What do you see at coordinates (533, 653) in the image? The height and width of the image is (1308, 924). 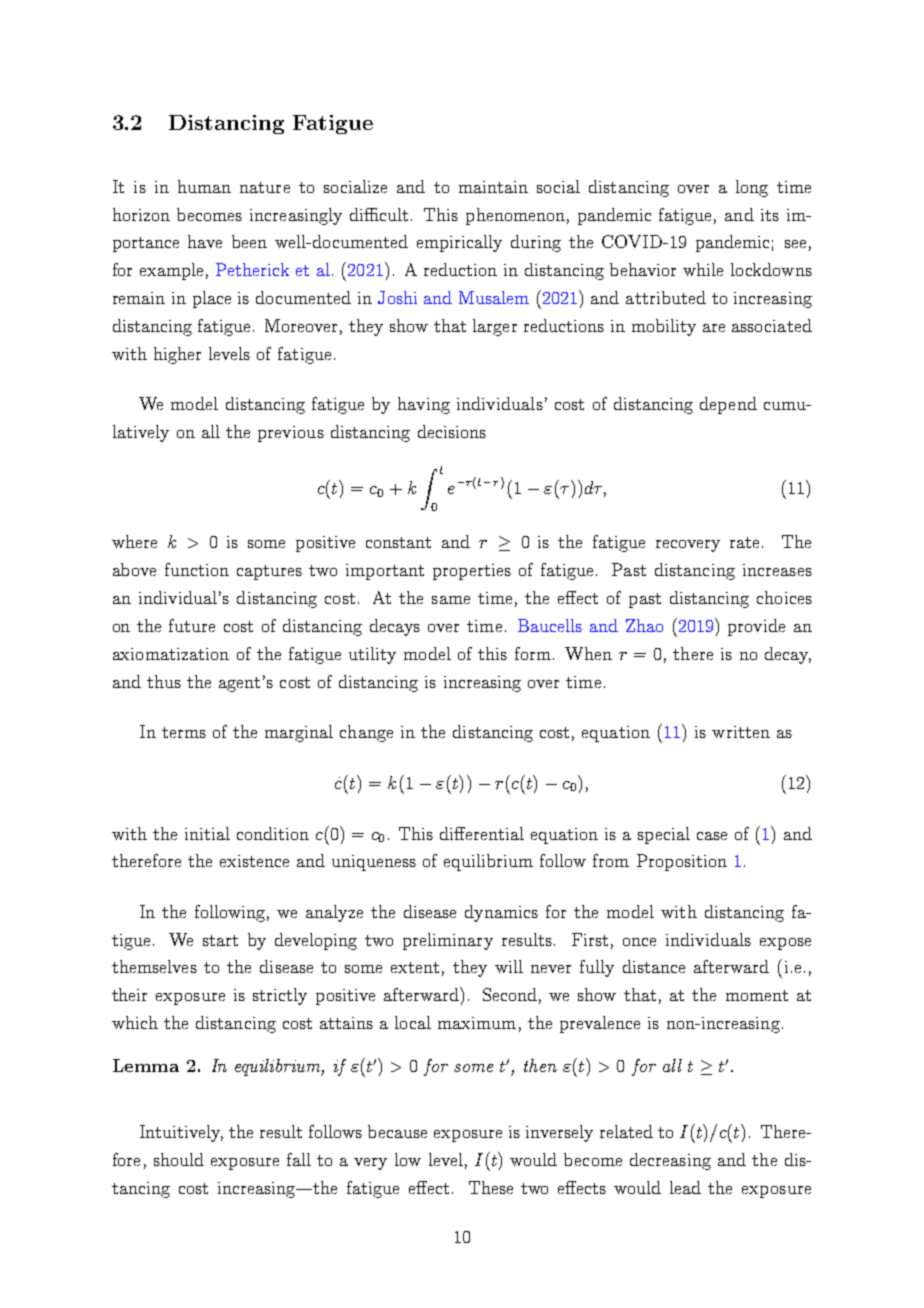 I see `form` at bounding box center [533, 653].
